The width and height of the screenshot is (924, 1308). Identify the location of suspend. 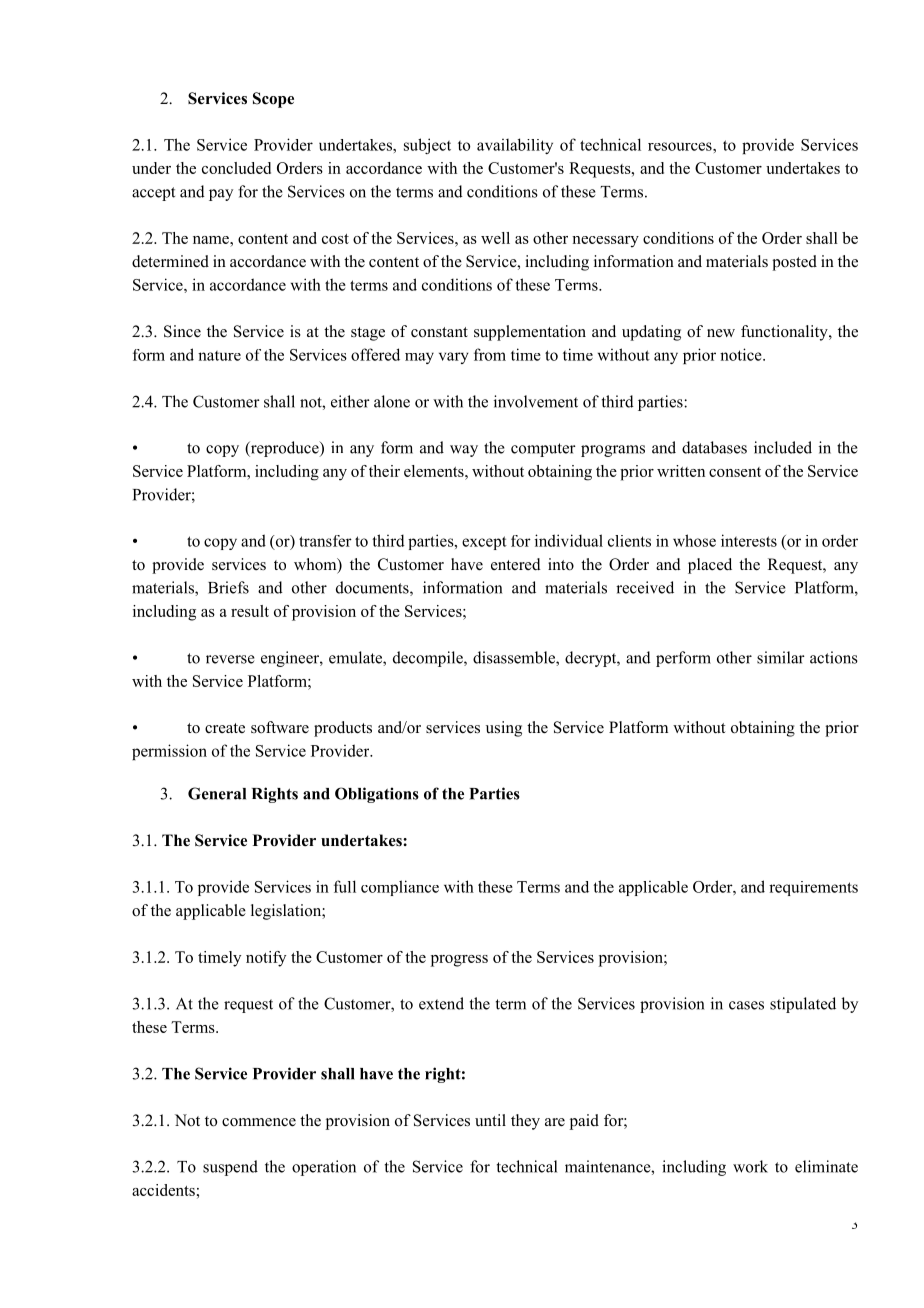
(230, 1168).
